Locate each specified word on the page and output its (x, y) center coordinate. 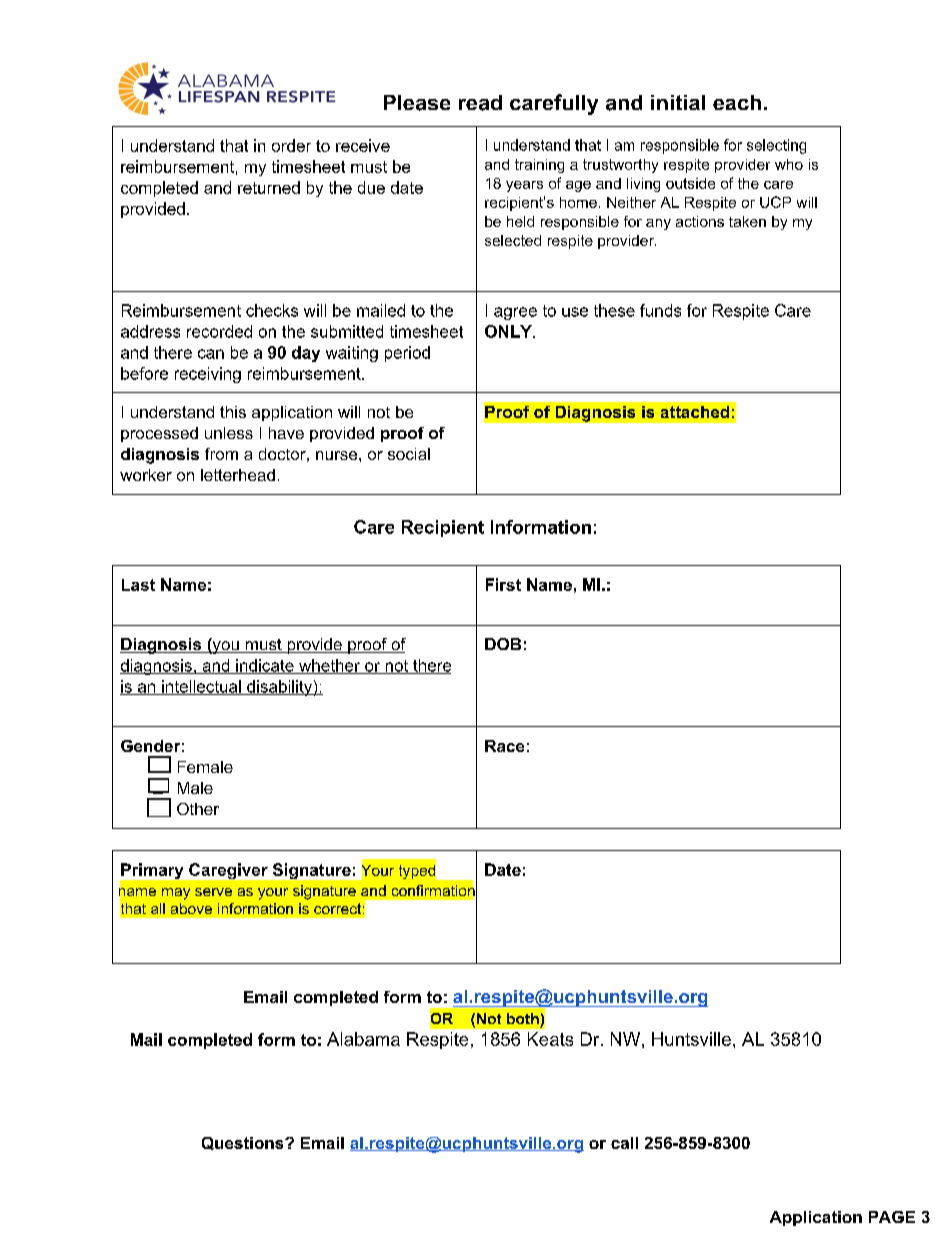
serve (213, 892)
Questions (244, 1143)
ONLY (509, 331)
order (291, 145)
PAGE (892, 1217)
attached (695, 412)
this (233, 412)
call (624, 1143)
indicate (265, 666)
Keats (550, 1039)
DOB (503, 644)
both (523, 1018)
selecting (776, 146)
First (503, 584)
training (539, 166)
